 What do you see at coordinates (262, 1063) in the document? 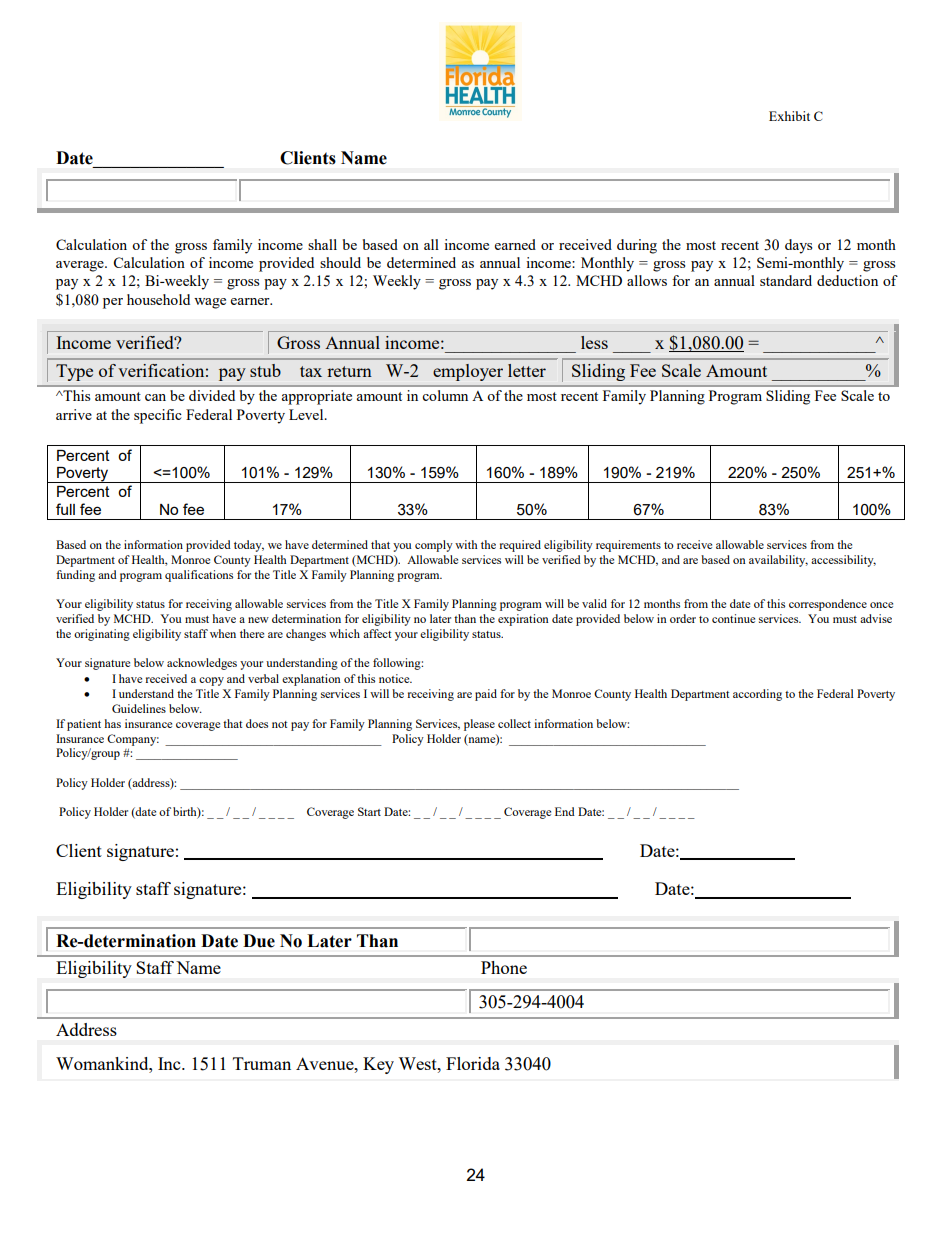
I see `Truman` at bounding box center [262, 1063].
